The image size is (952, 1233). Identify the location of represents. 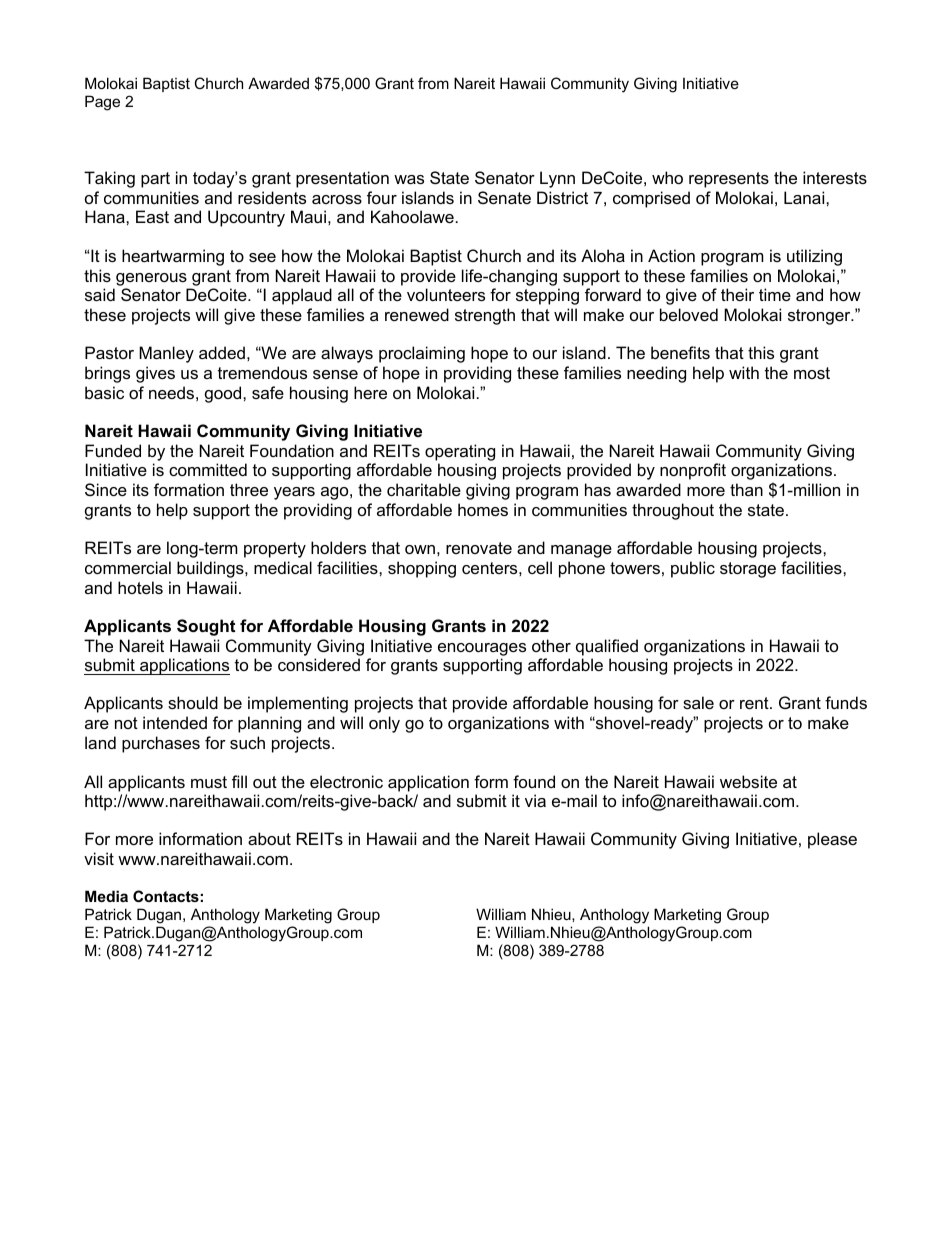
(729, 180).
